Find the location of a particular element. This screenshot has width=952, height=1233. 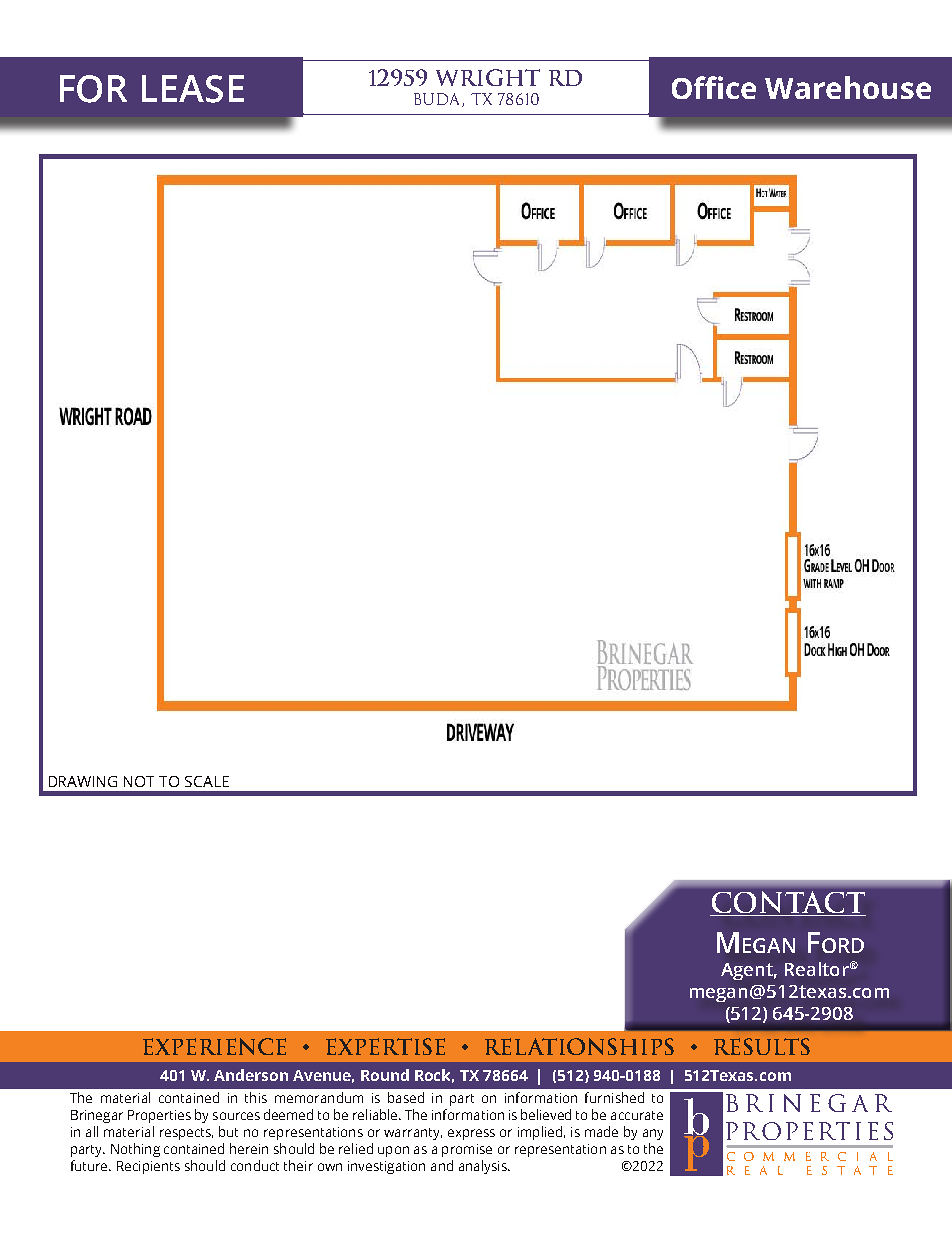

EXPERTISE is located at coordinates (385, 1046).
